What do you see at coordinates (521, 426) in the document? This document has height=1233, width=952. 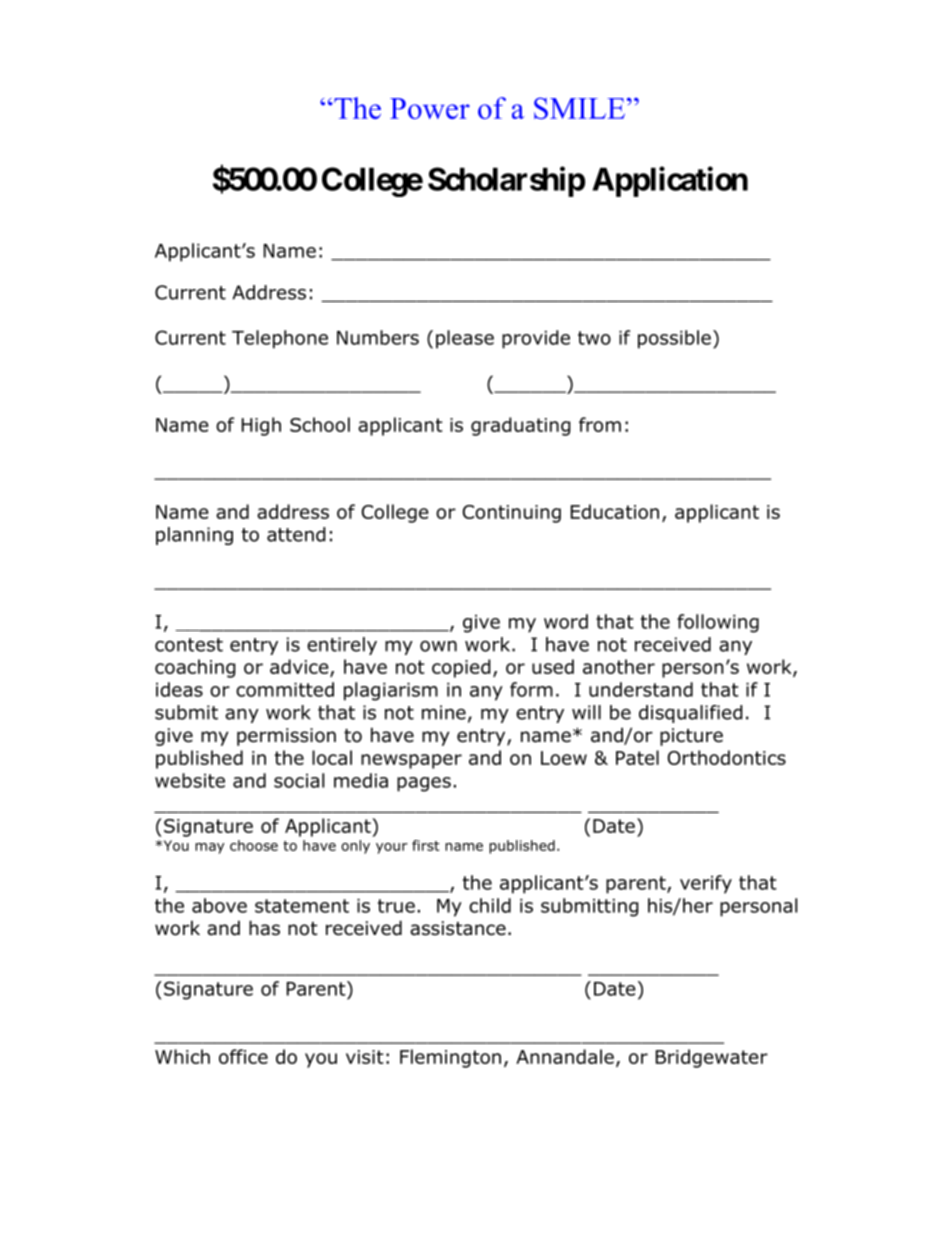 I see `graduating` at bounding box center [521, 426].
